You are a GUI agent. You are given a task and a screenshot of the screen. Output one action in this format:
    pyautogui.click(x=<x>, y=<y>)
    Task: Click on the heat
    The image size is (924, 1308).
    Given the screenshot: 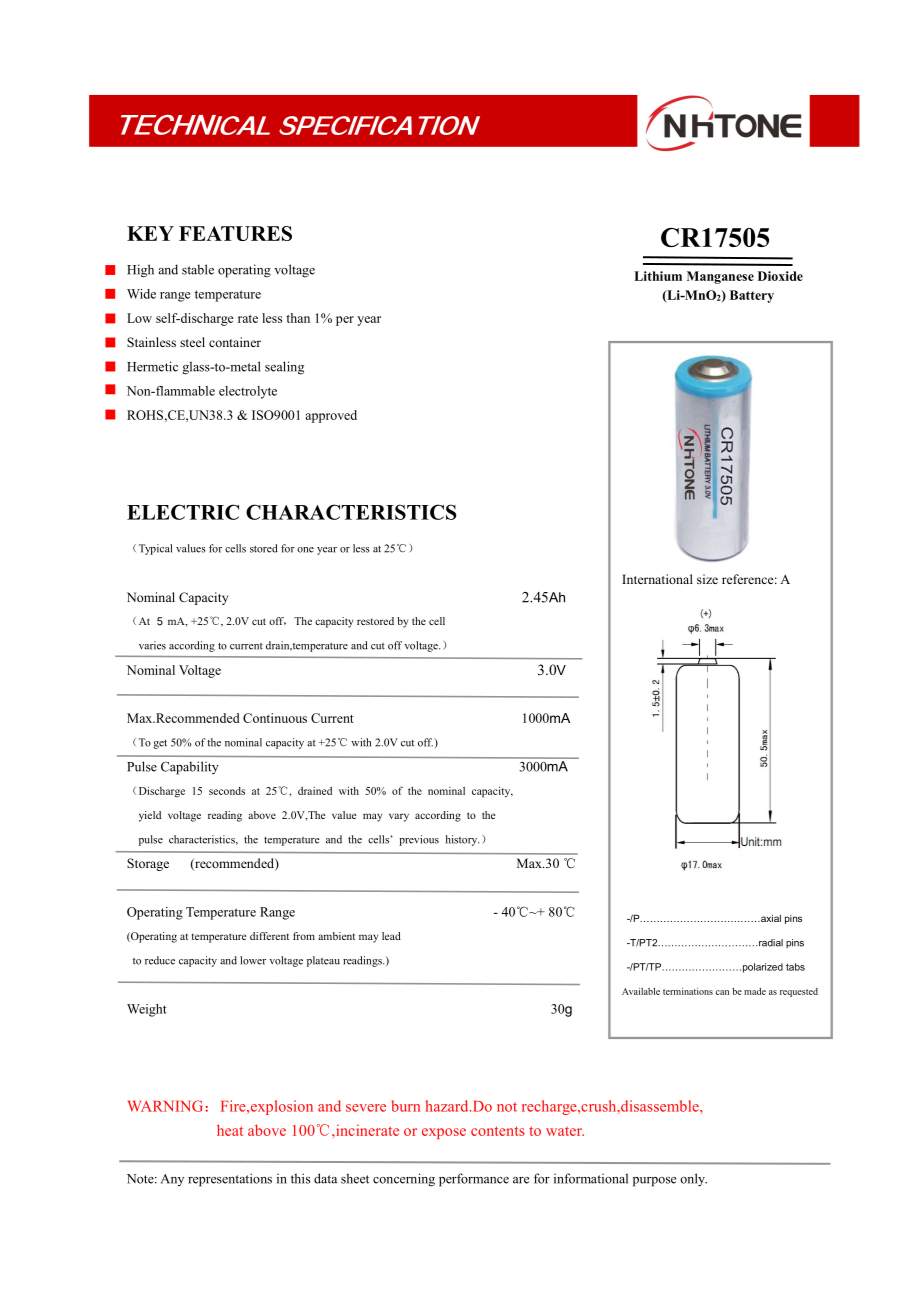 What is the action you would take?
    pyautogui.click(x=230, y=1130)
